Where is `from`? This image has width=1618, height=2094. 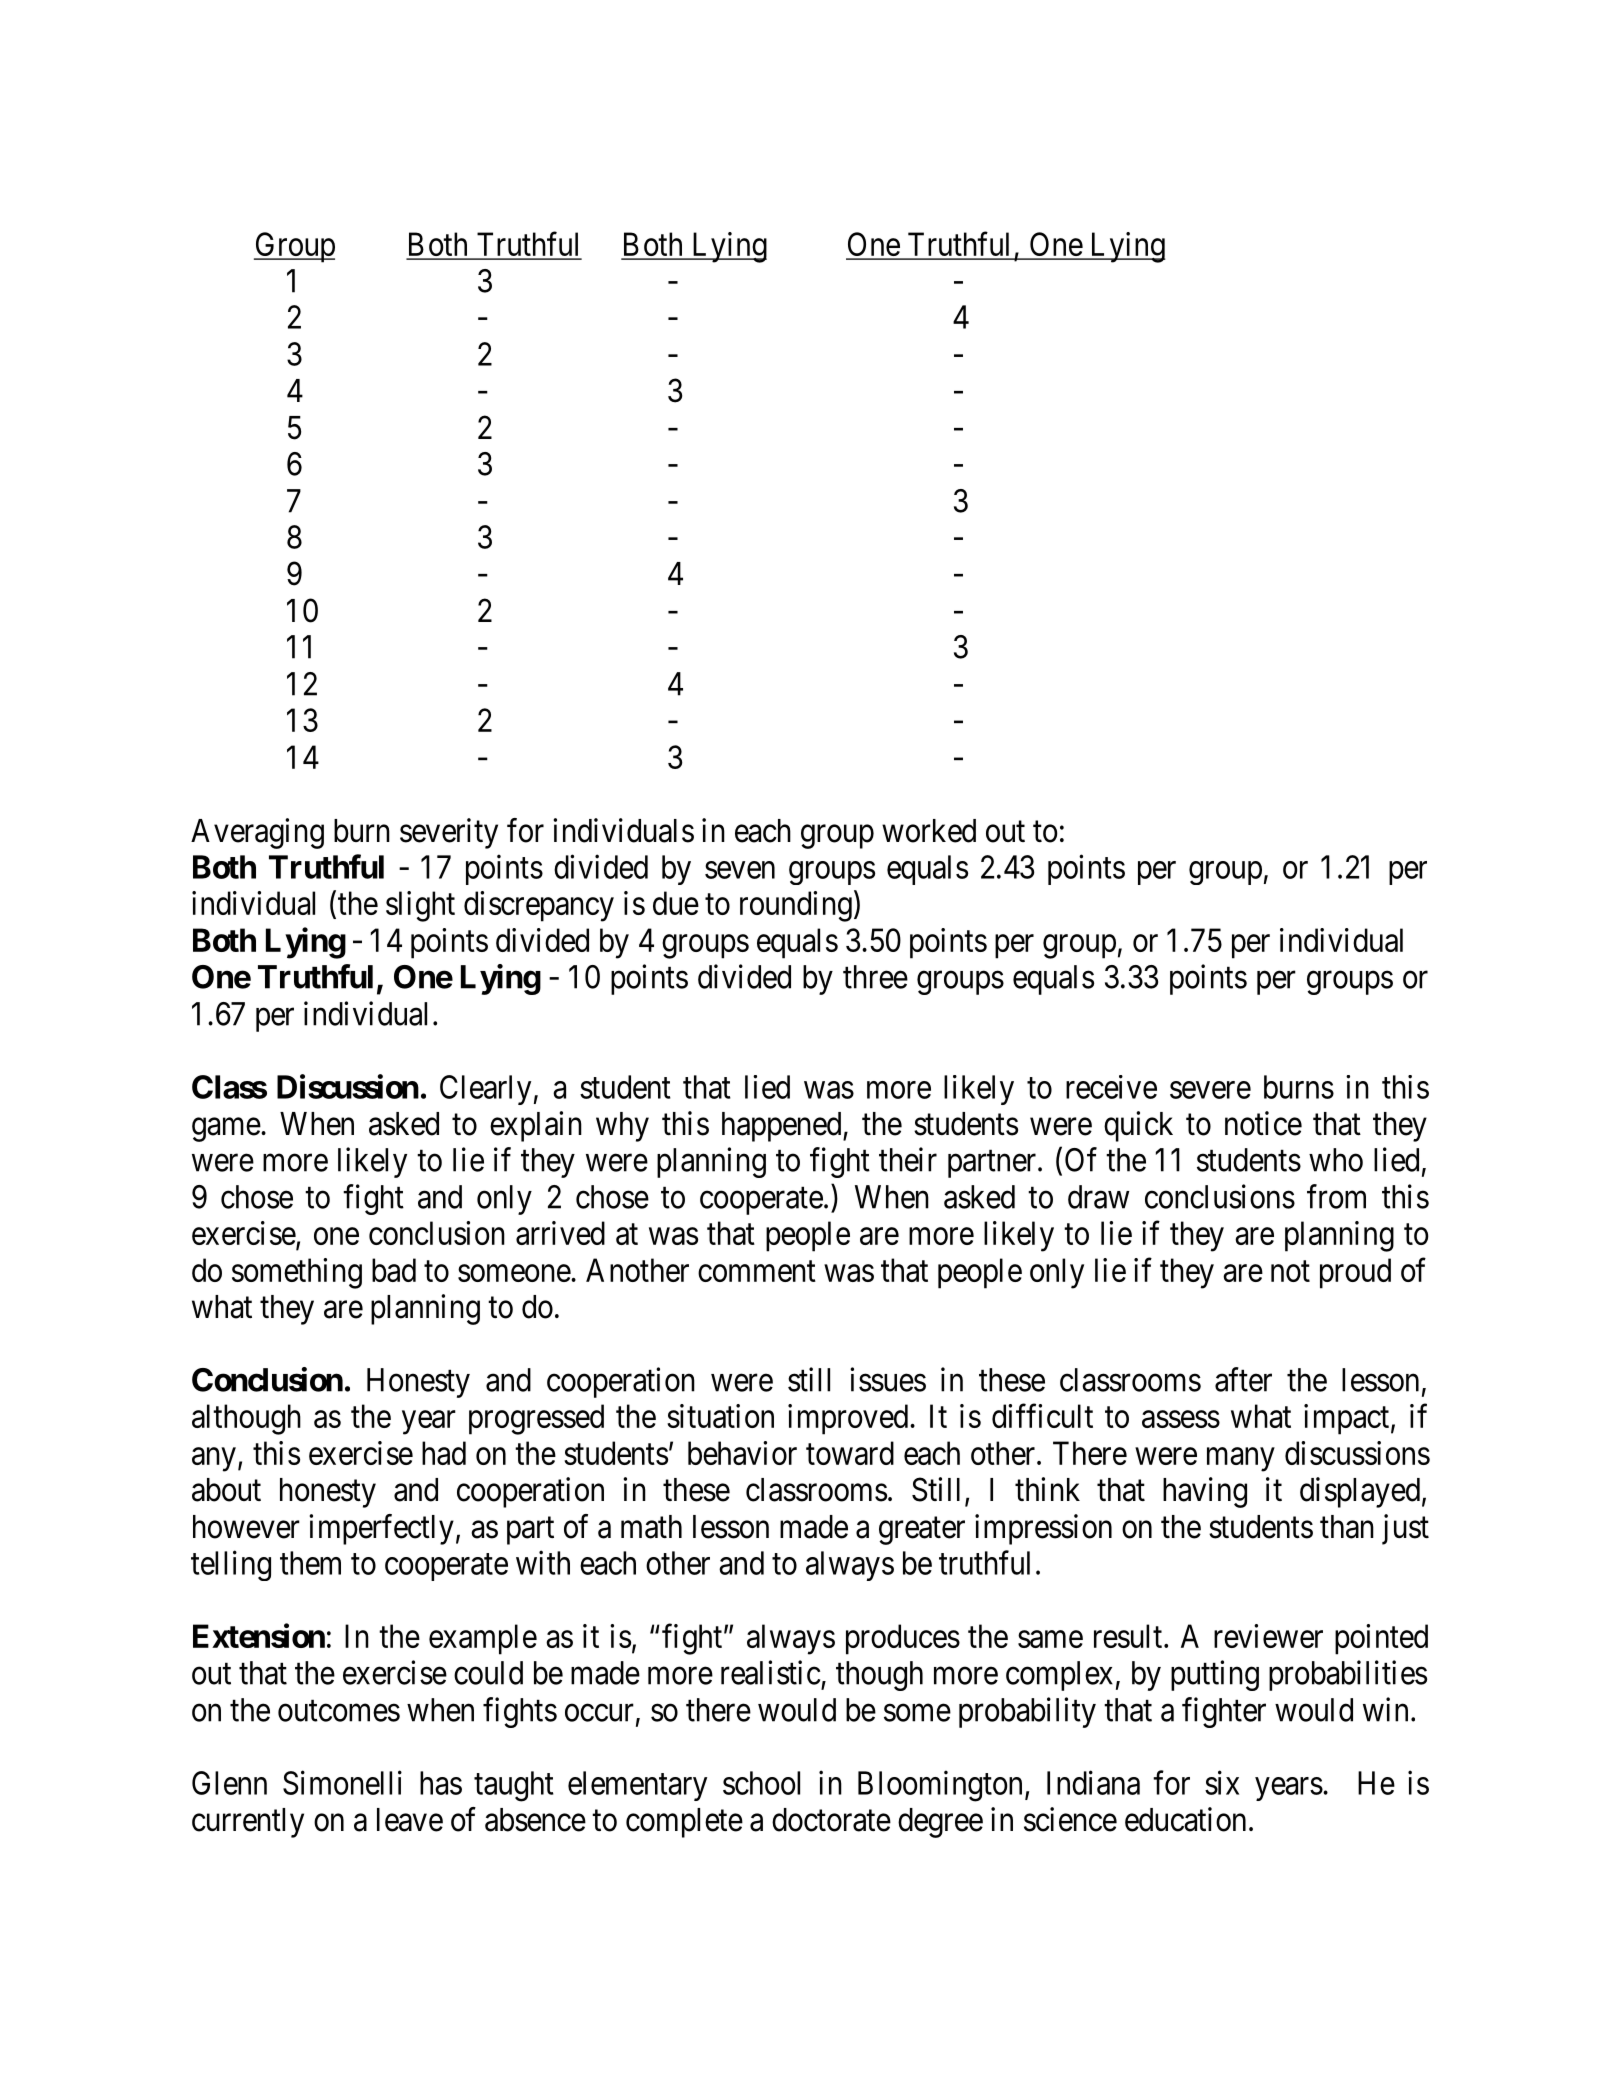 from is located at coordinates (1336, 1196).
